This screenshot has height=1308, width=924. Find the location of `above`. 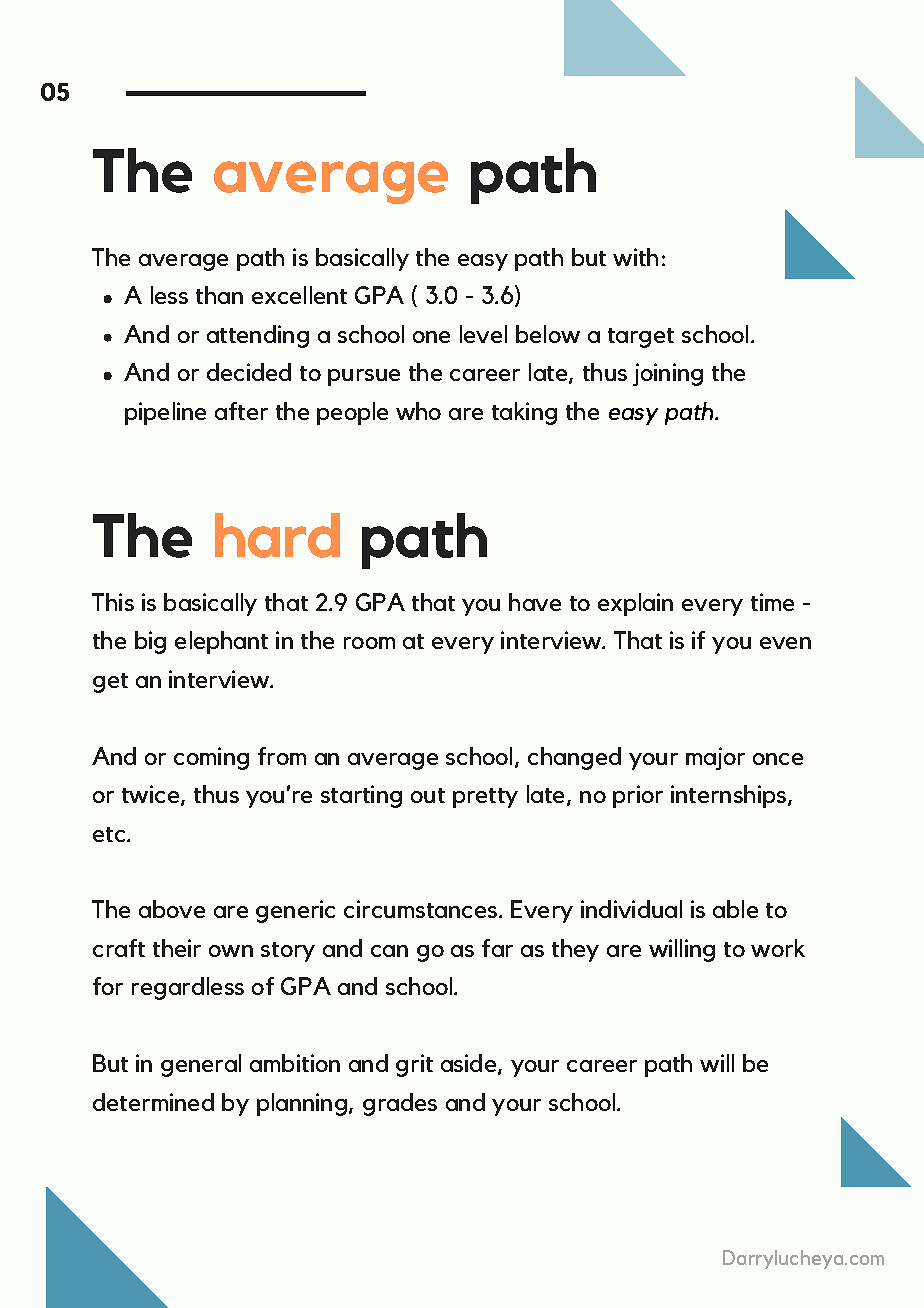

above is located at coordinates (172, 909).
